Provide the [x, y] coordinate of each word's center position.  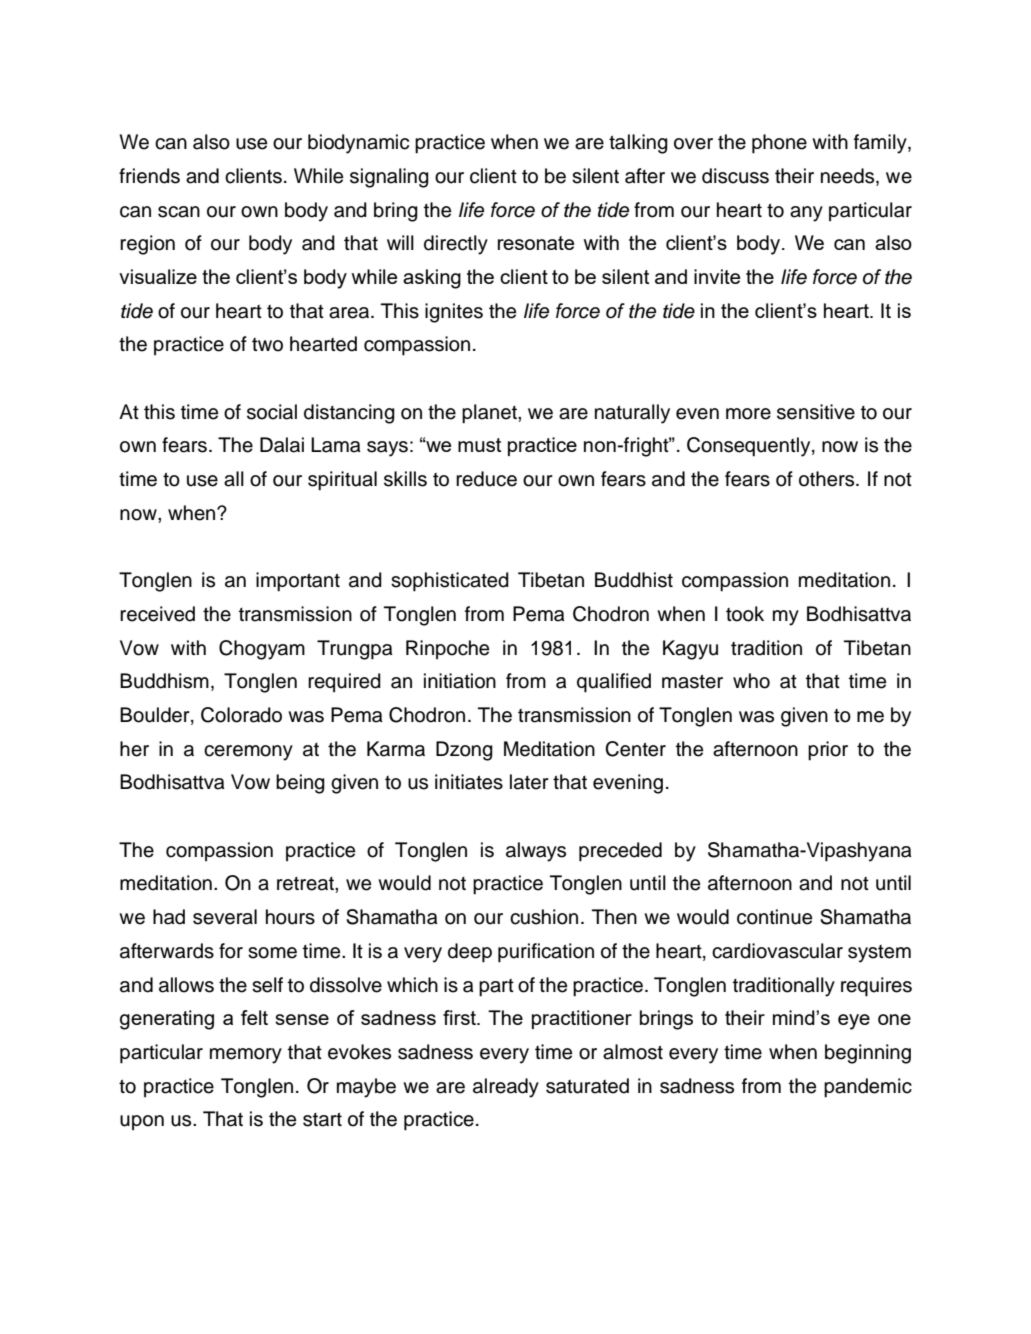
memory [246, 1056]
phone [779, 144]
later [529, 782]
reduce [486, 479]
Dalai [282, 445]
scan [179, 212]
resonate [536, 243]
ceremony [248, 753]
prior [828, 751]
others [828, 479]
